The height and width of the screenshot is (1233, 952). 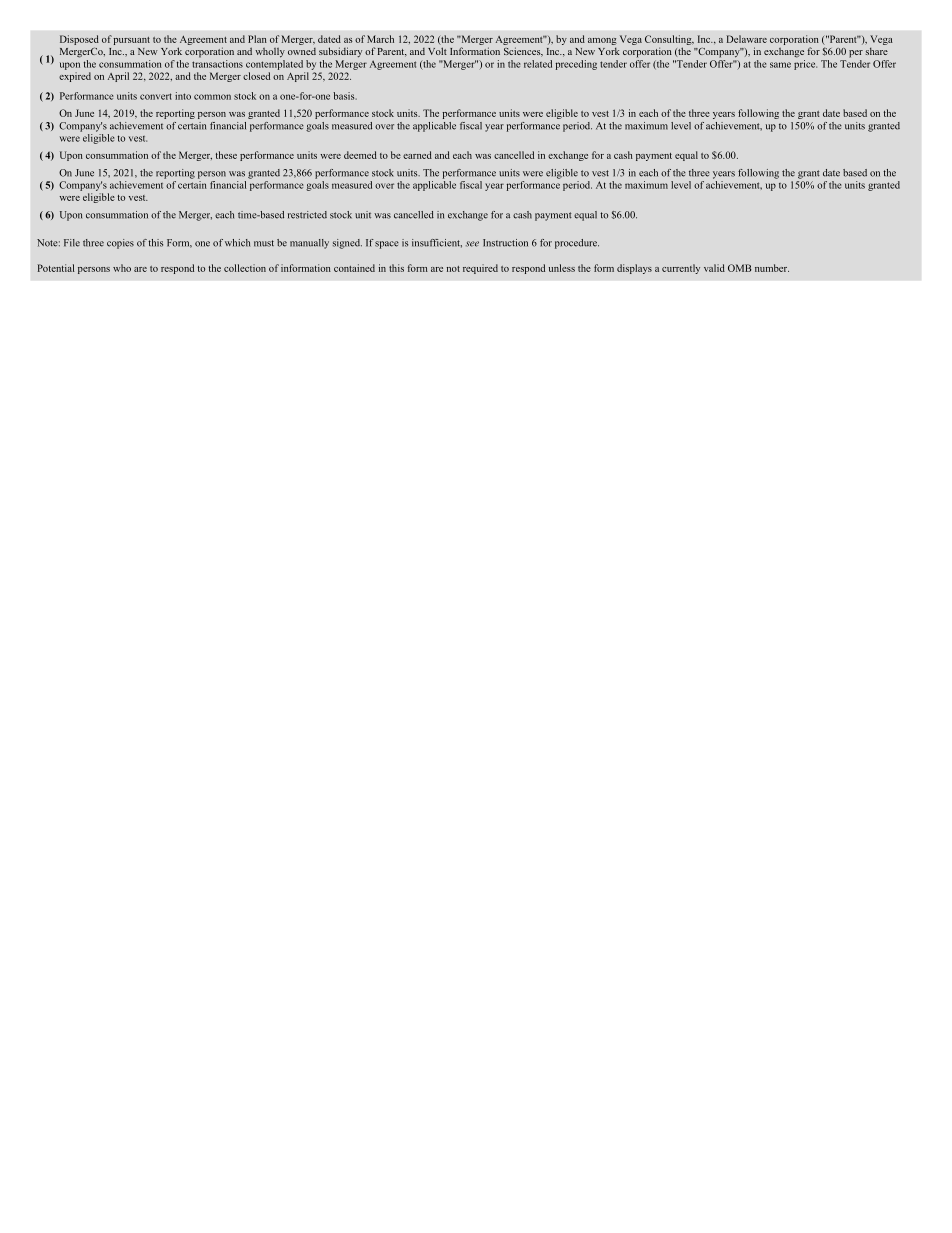 I want to click on earned, so click(x=417, y=155).
